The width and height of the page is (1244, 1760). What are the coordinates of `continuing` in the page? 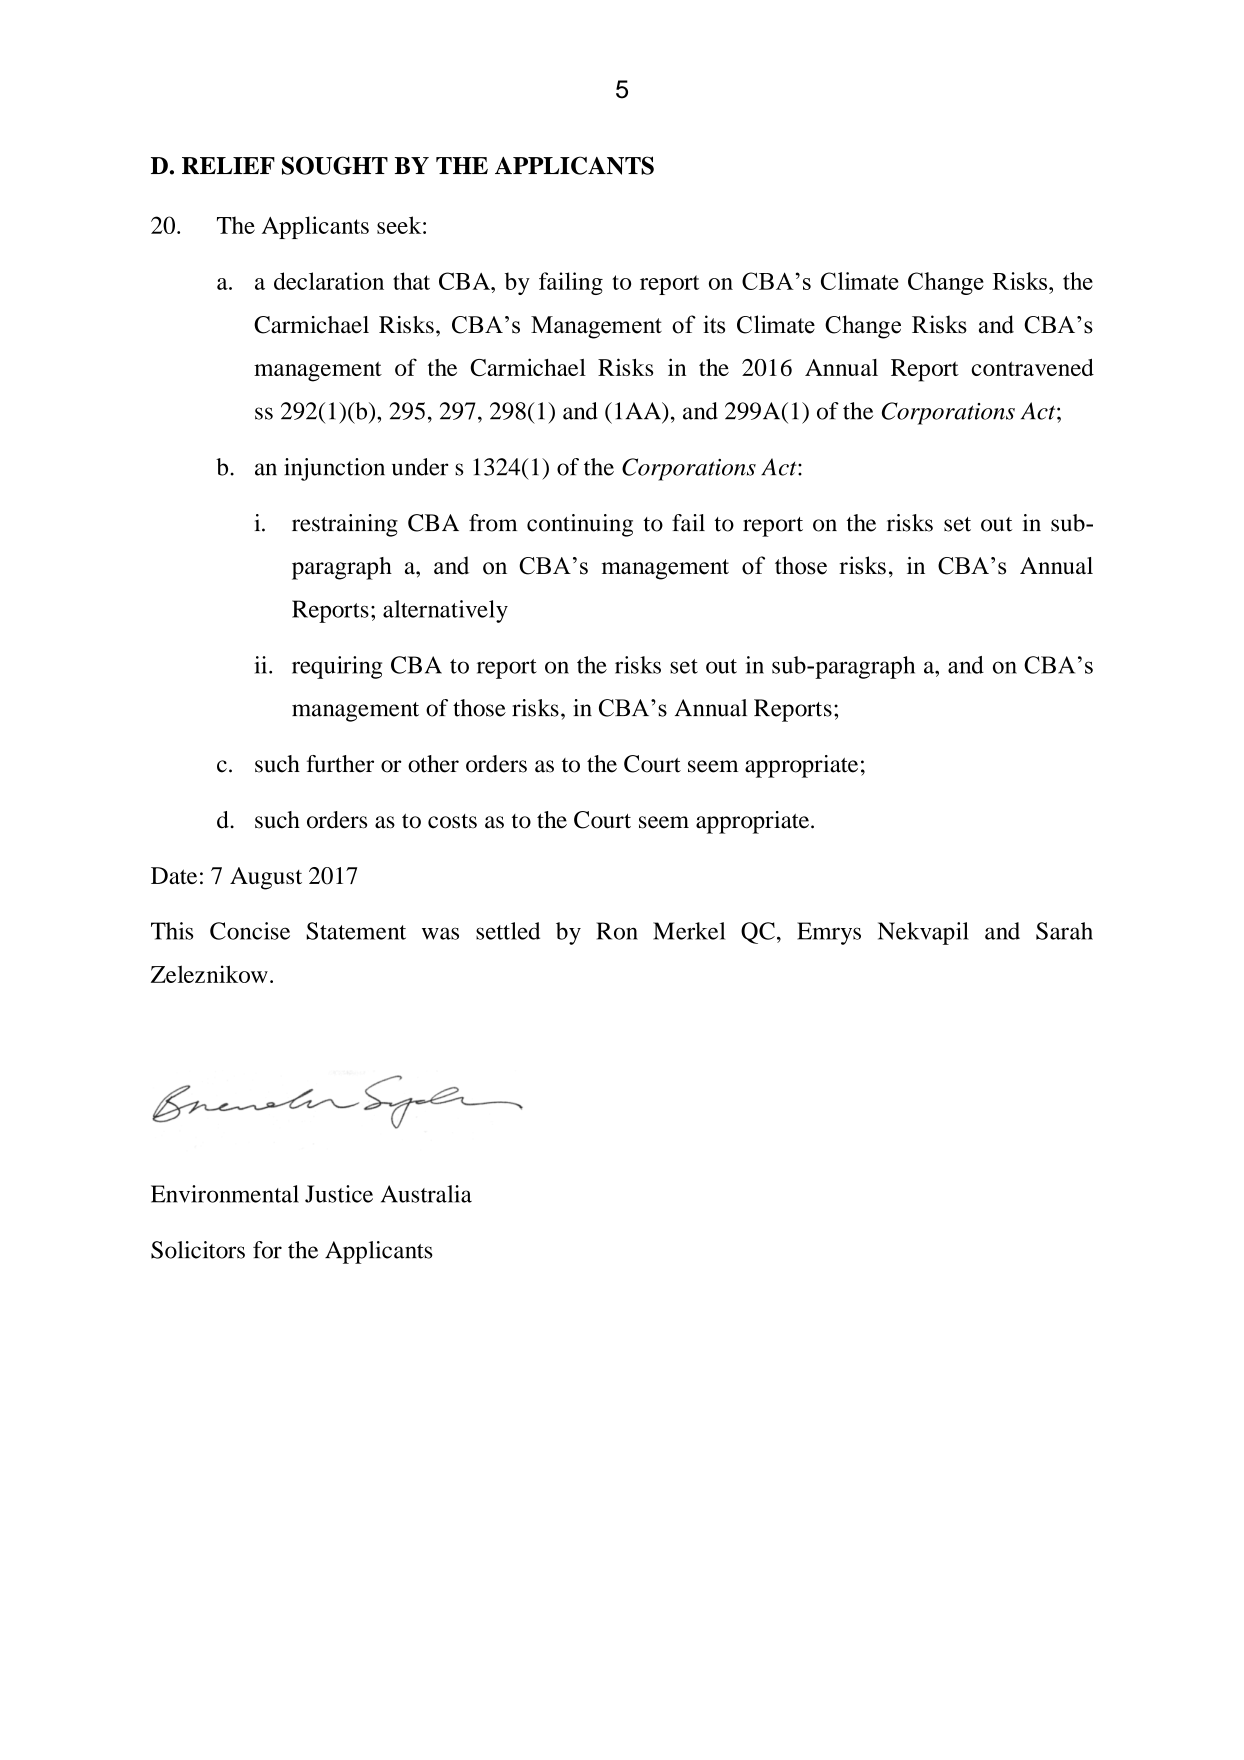 It's located at (580, 525).
